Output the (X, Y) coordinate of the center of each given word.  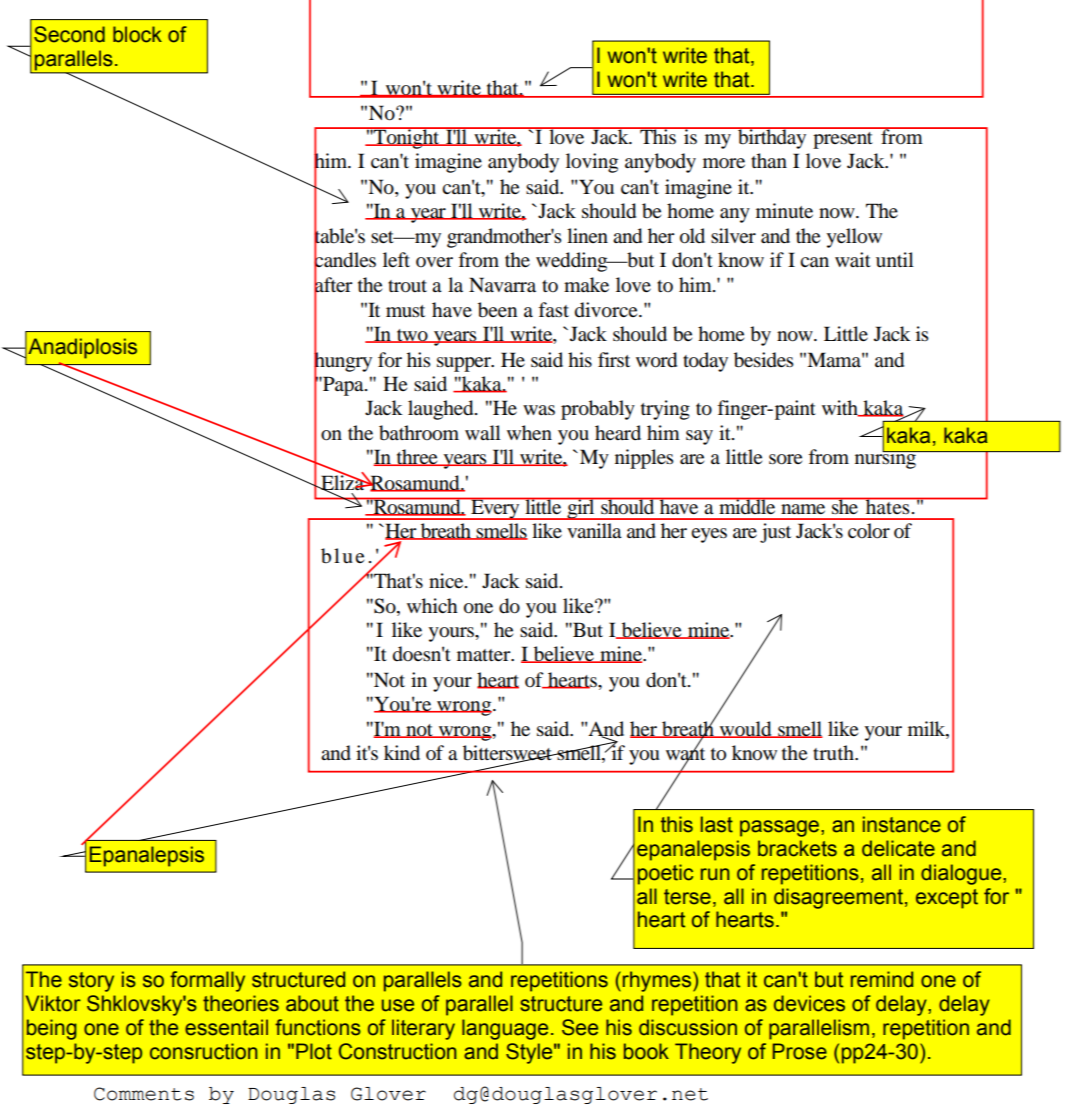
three (417, 457)
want (685, 754)
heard (618, 432)
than (769, 161)
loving (592, 163)
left (396, 259)
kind (402, 752)
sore (785, 459)
